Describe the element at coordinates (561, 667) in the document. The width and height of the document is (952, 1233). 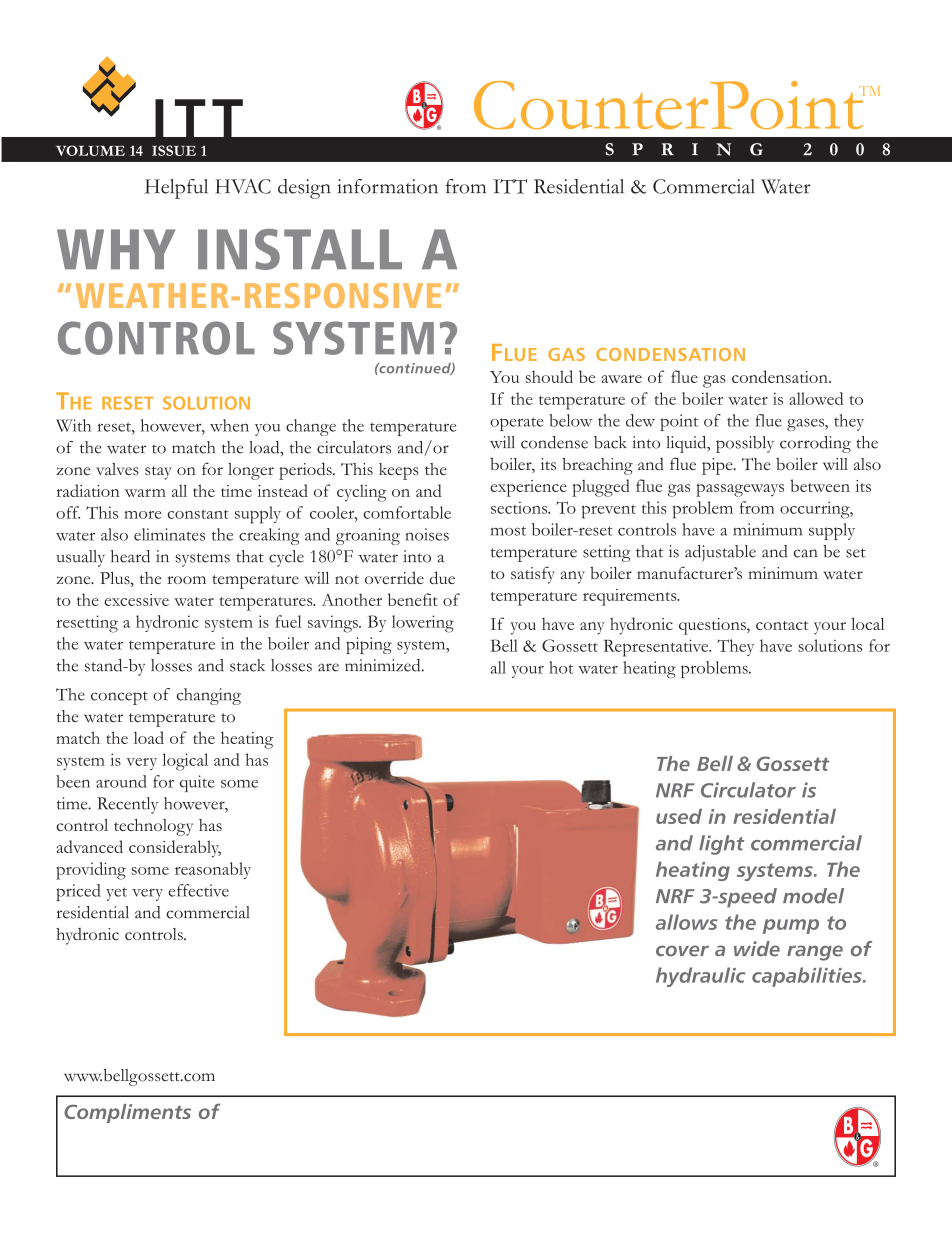
I see `hot` at that location.
